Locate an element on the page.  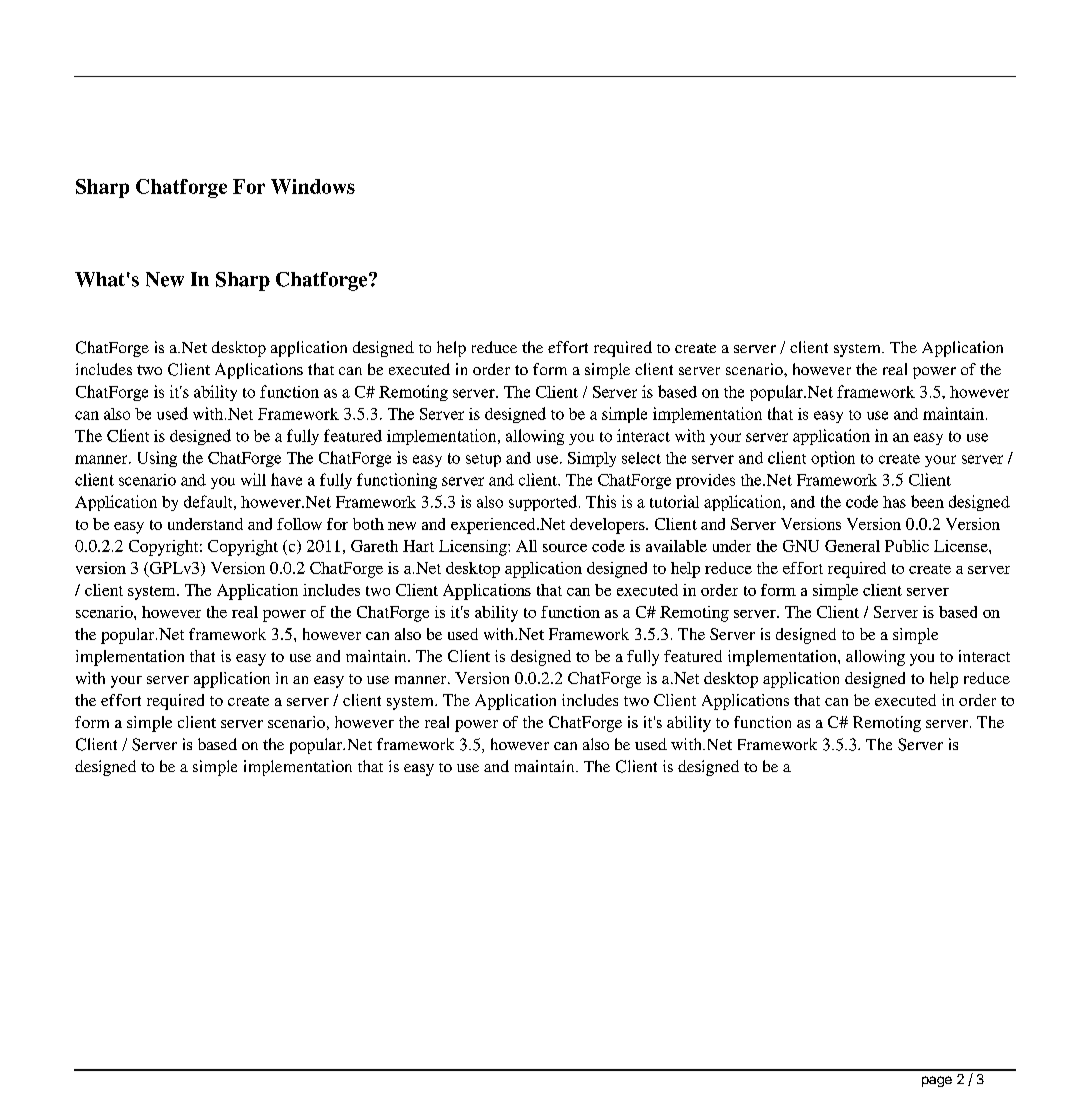
Public is located at coordinates (907, 546).
